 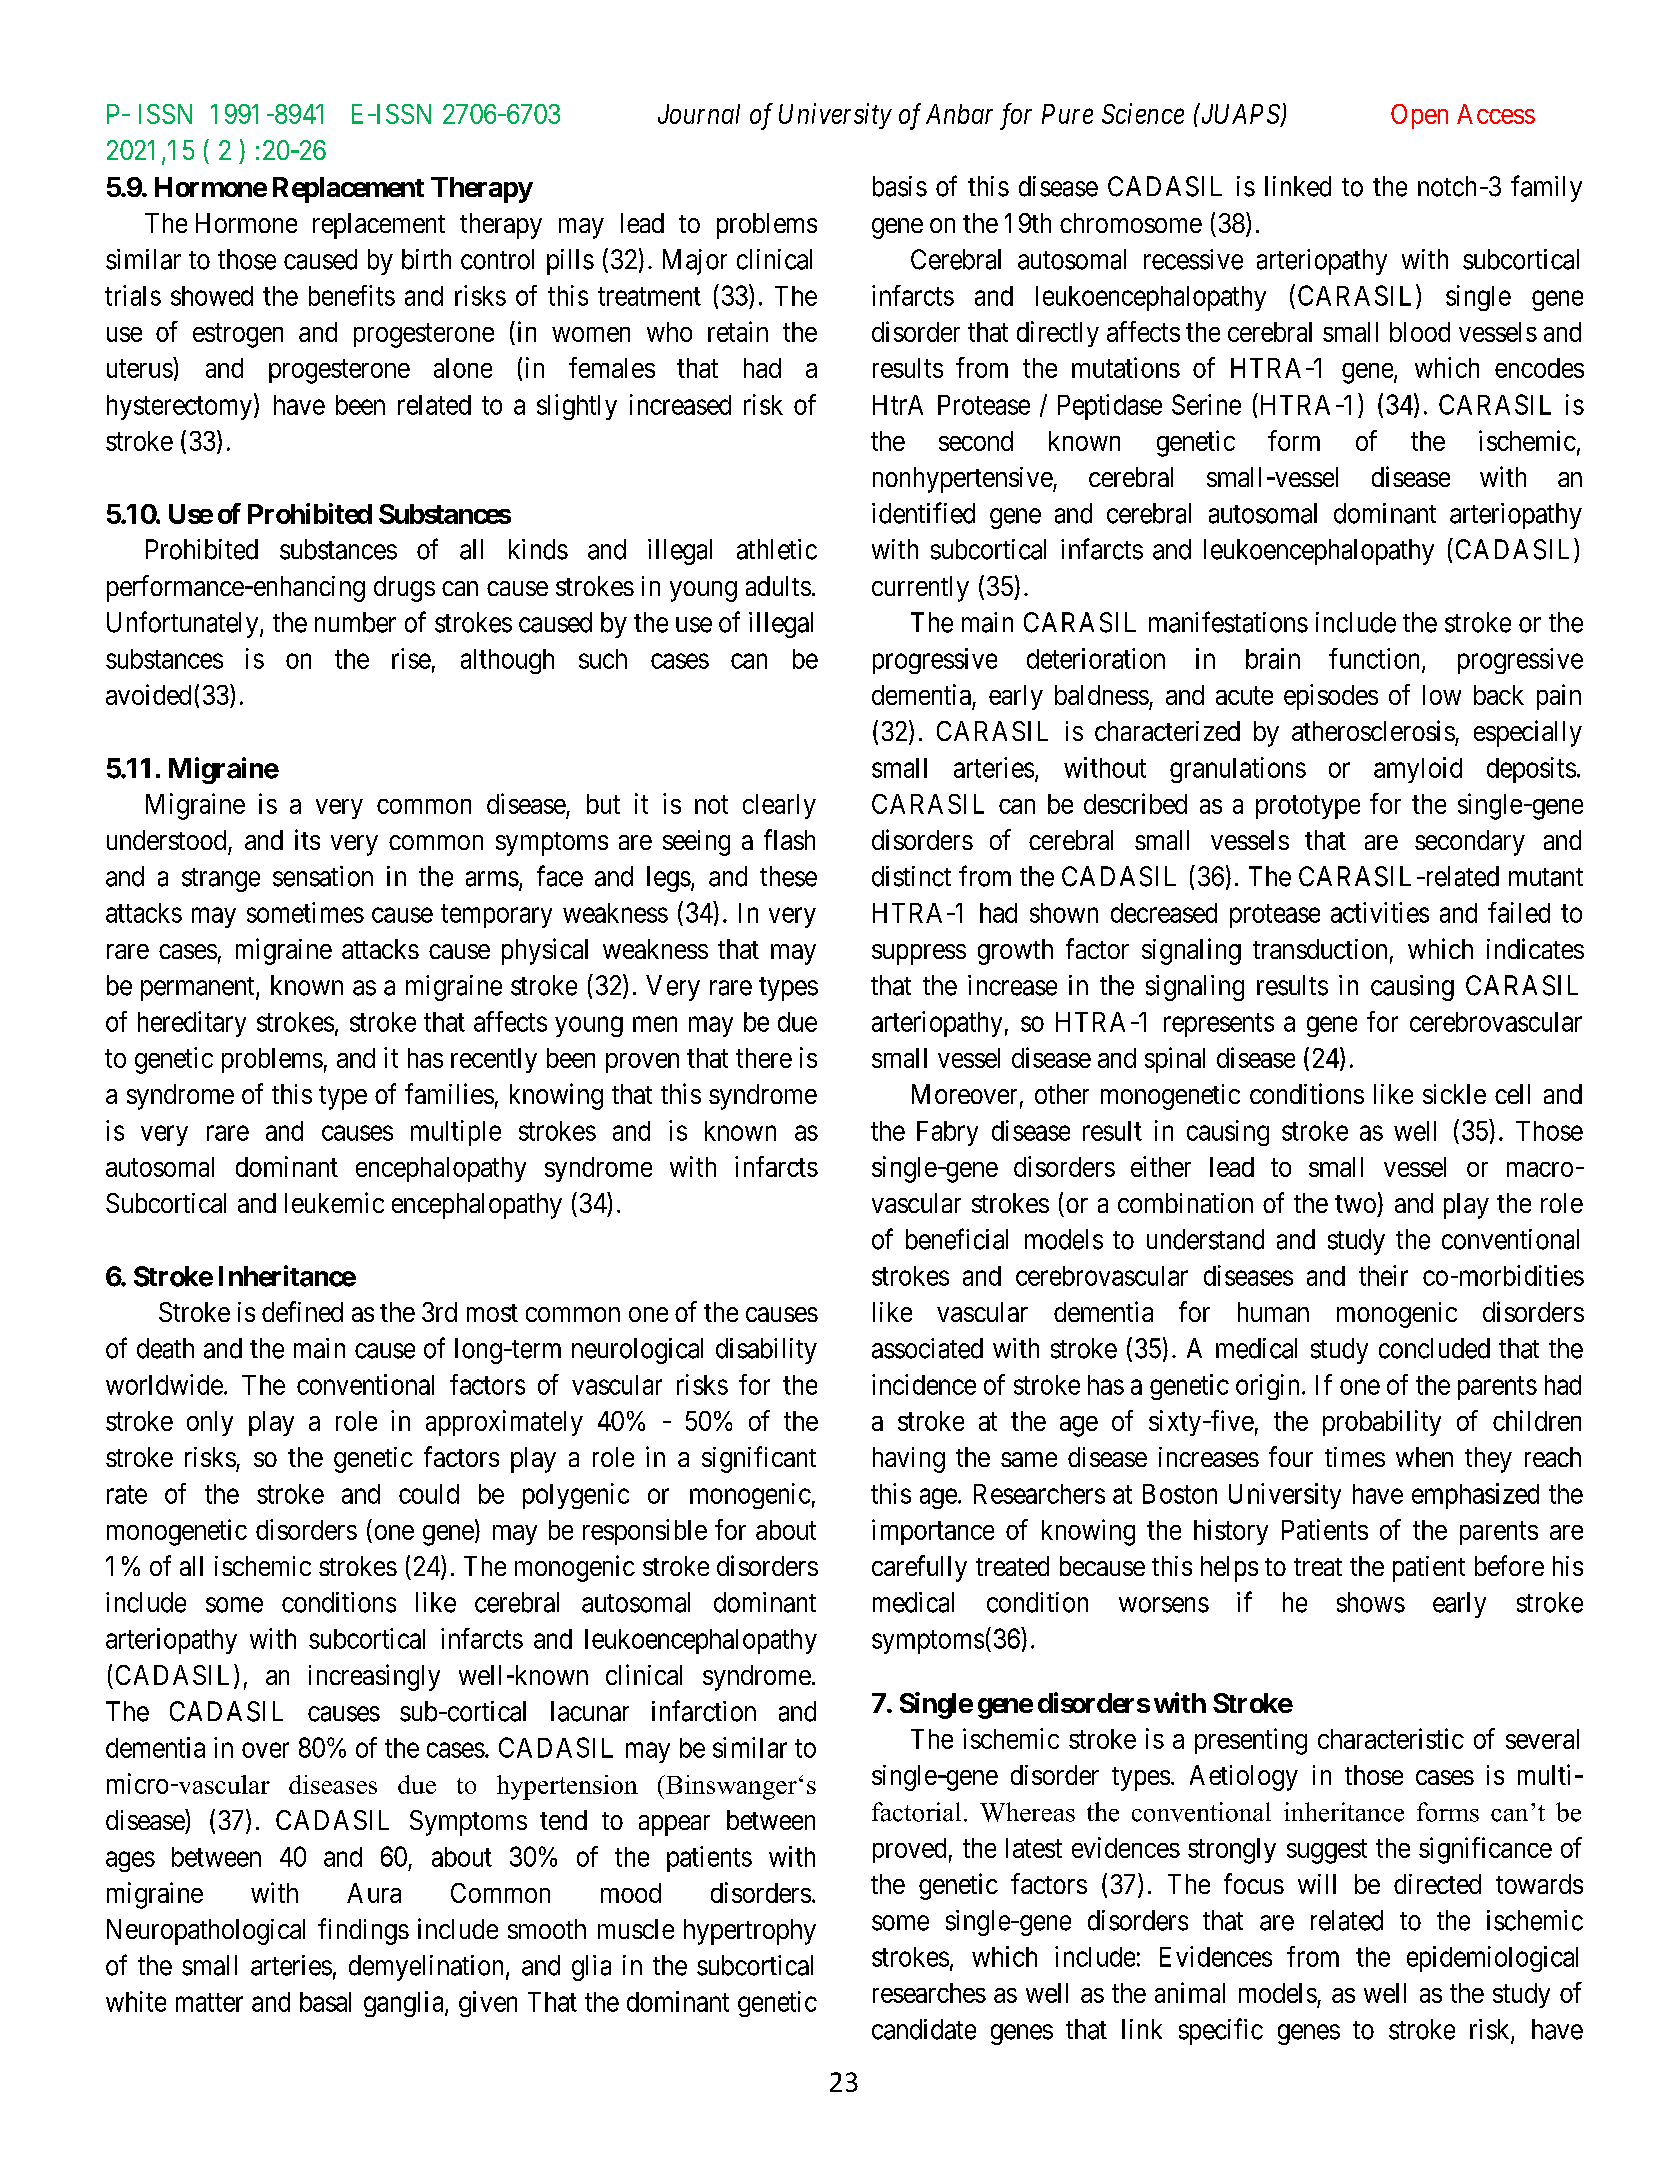 What do you see at coordinates (1454, 1094) in the screenshot?
I see `sickle` at bounding box center [1454, 1094].
